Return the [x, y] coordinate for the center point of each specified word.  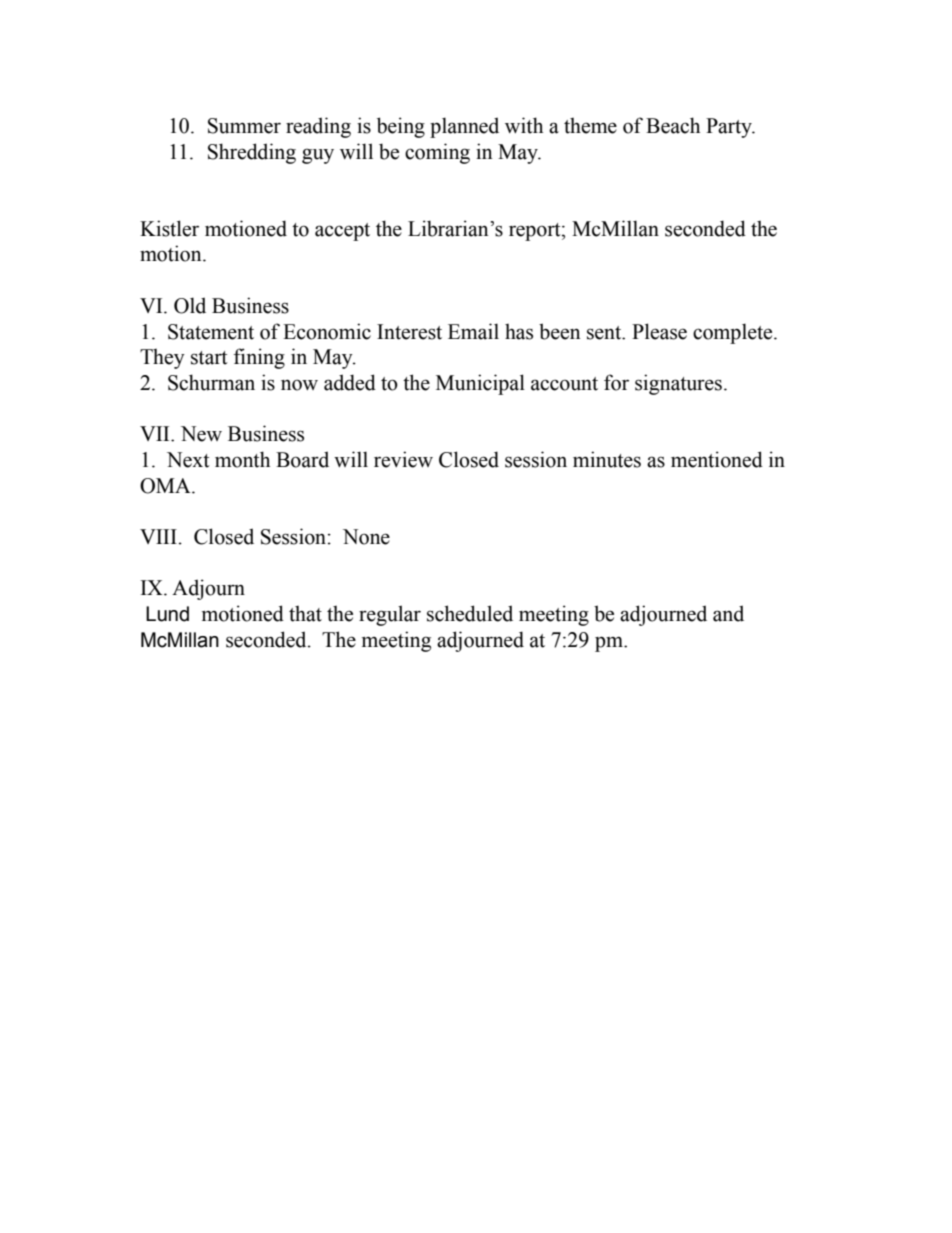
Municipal [480, 384]
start [209, 358]
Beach [673, 125]
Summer [244, 126]
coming [437, 153]
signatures [678, 384]
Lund [167, 614]
